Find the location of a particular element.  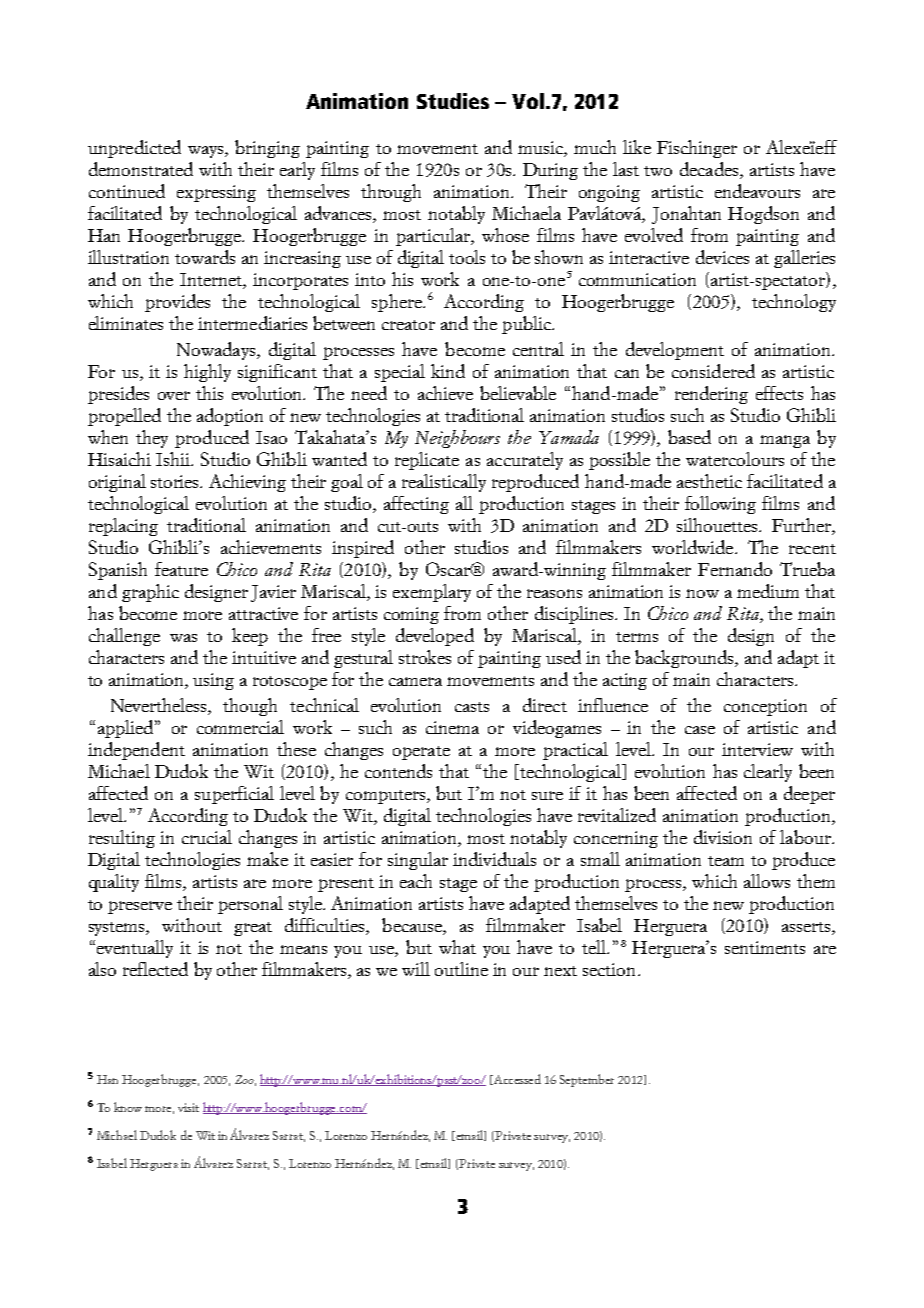

medium is located at coordinates (768, 591).
